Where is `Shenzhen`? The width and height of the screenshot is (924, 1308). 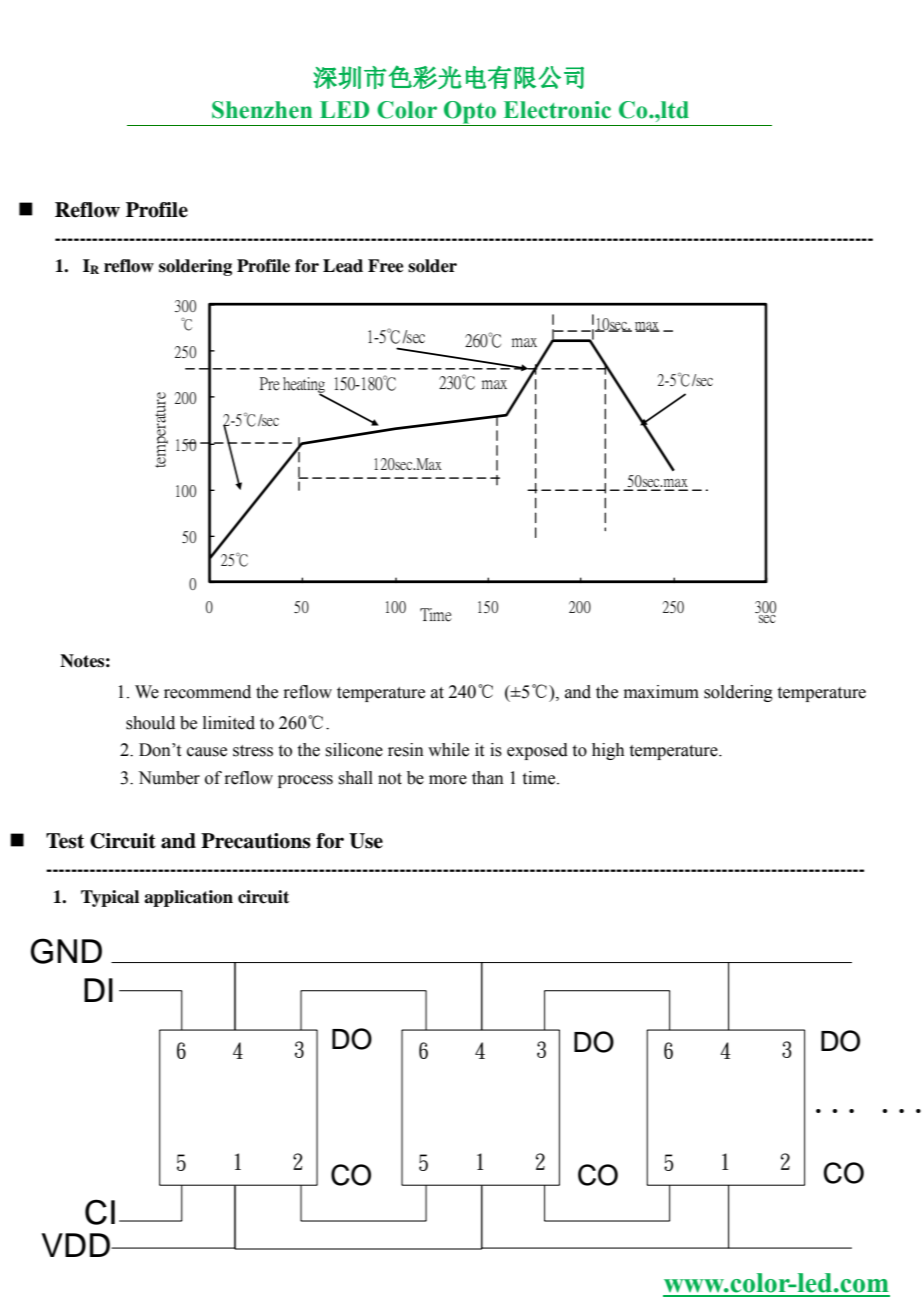
Shenzhen is located at coordinates (262, 110).
